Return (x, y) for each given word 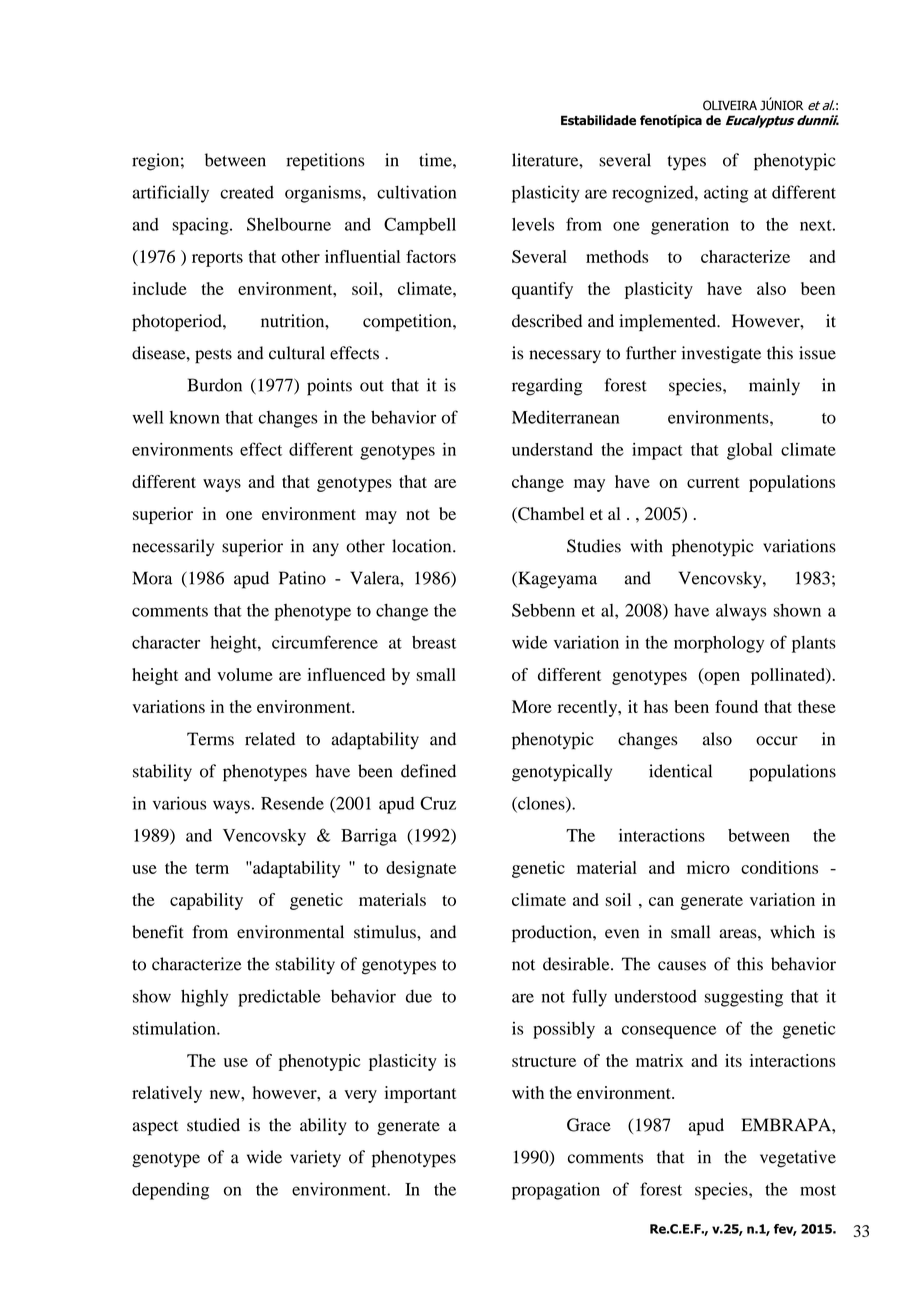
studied (213, 1125)
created (247, 192)
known (195, 417)
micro (708, 867)
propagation (556, 1191)
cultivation (416, 192)
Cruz (438, 803)
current (713, 482)
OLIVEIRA (730, 105)
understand (552, 449)
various (179, 803)
